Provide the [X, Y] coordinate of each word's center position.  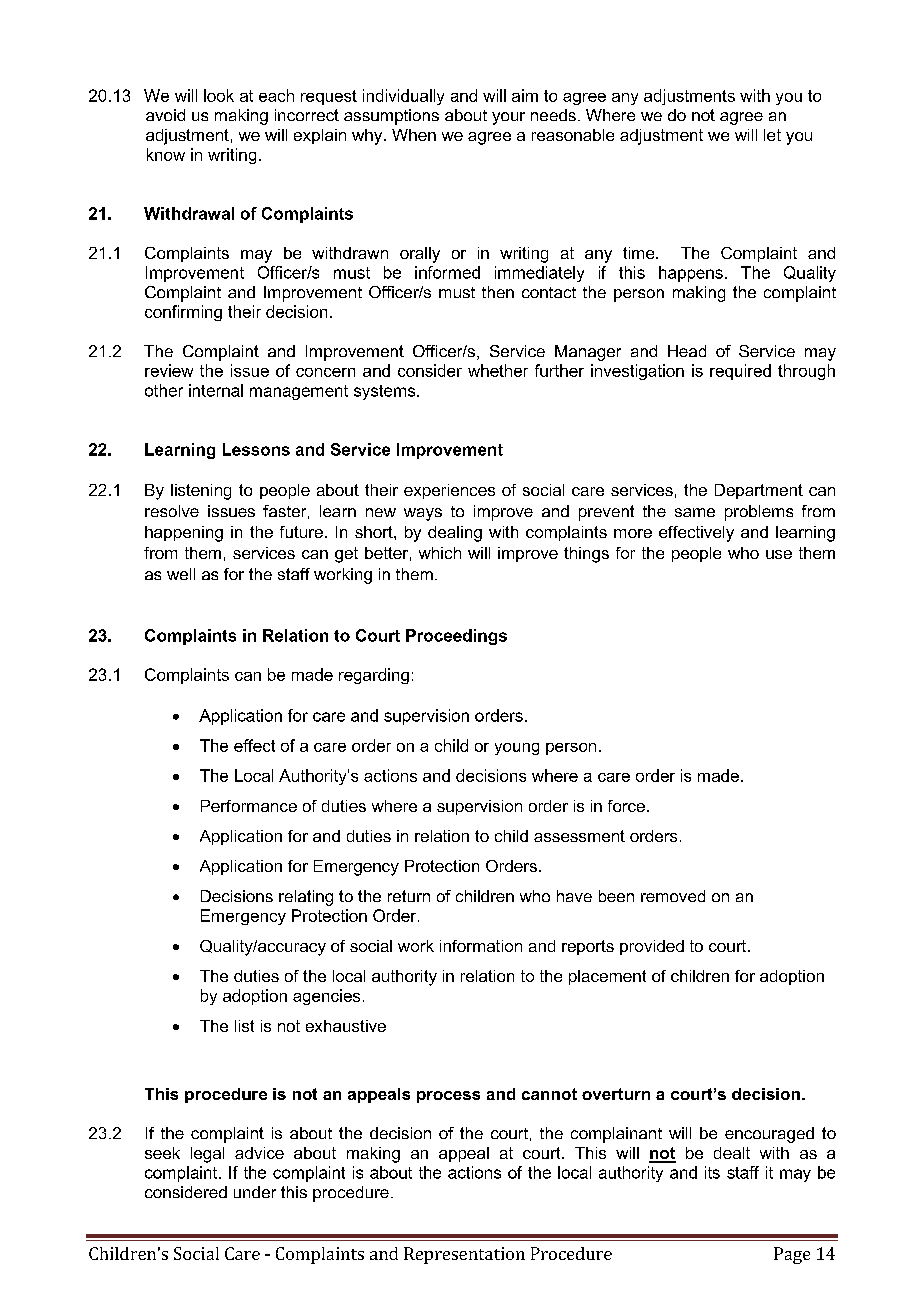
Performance [249, 806]
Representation [464, 1255]
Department [759, 491]
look [219, 95]
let [772, 135]
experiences [449, 491]
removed [673, 896]
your [508, 118]
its [712, 1172]
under [255, 1192]
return [409, 896]
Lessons [256, 449]
